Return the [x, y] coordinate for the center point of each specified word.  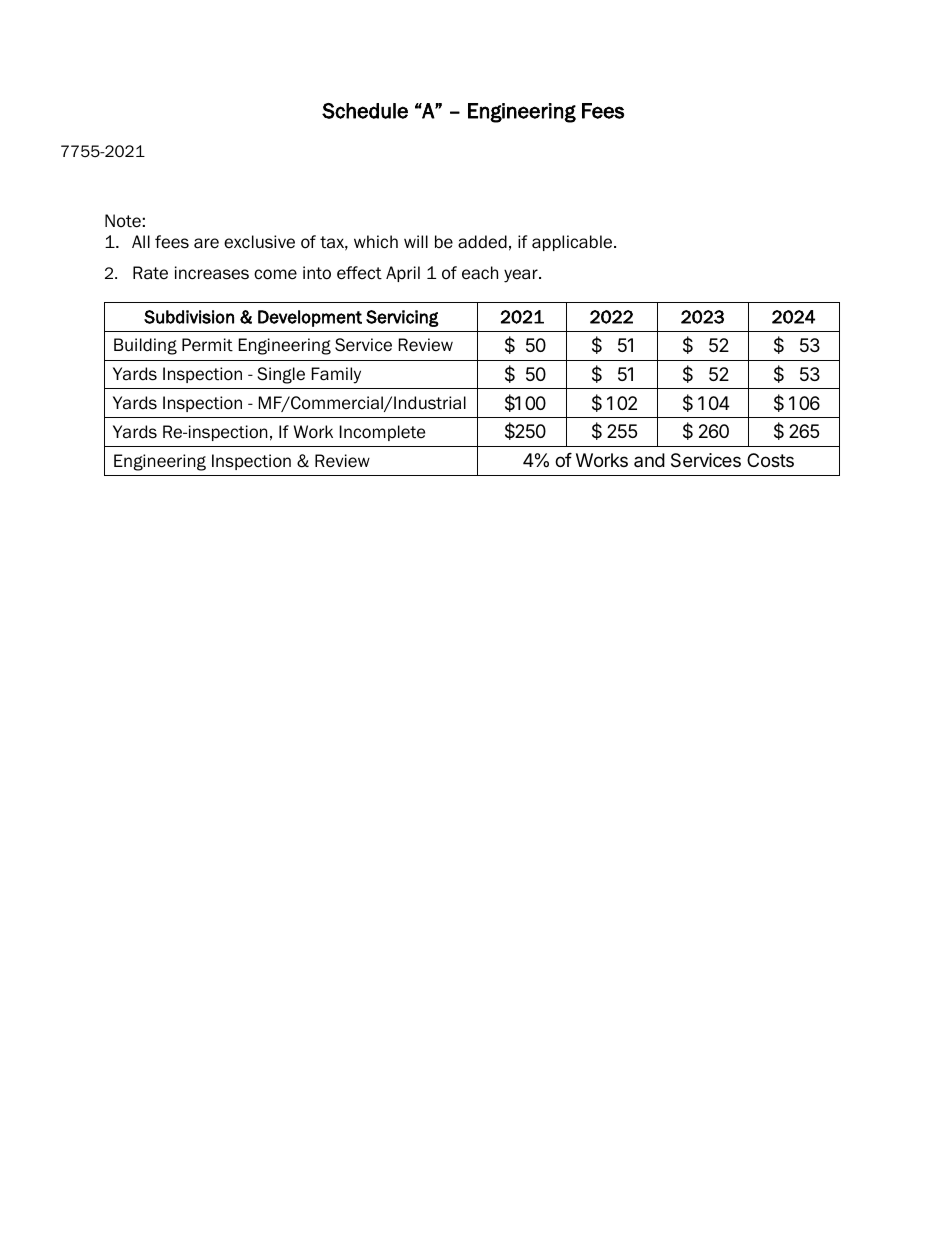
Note [123, 221]
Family [336, 375]
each [480, 273]
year [522, 276]
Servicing [402, 318]
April [403, 274]
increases [212, 273]
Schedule [365, 111]
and [649, 460]
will [416, 241]
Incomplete [382, 433]
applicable [573, 243]
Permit [207, 345]
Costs [770, 460]
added [482, 242]
